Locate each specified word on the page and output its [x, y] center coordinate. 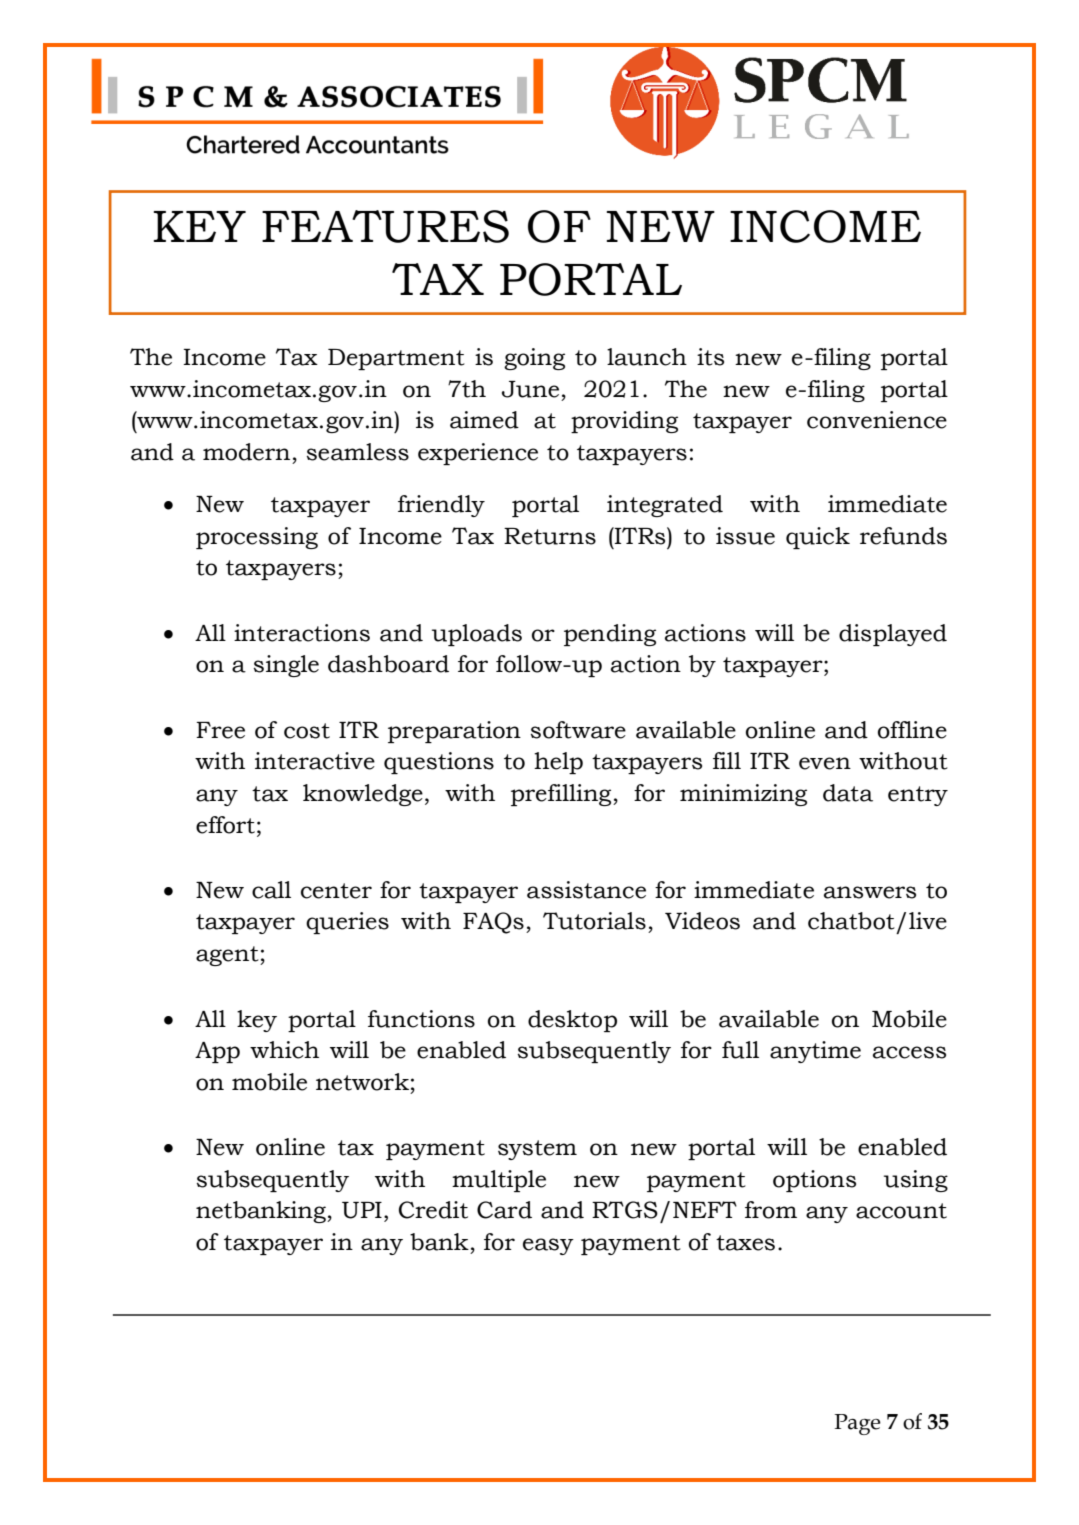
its [710, 357]
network [362, 1082]
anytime [815, 1052]
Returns [550, 536]
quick [818, 538]
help [558, 763]
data [848, 793]
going [534, 359]
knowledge [363, 795]
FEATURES [385, 226]
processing [257, 538]
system [537, 1150]
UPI [362, 1210]
